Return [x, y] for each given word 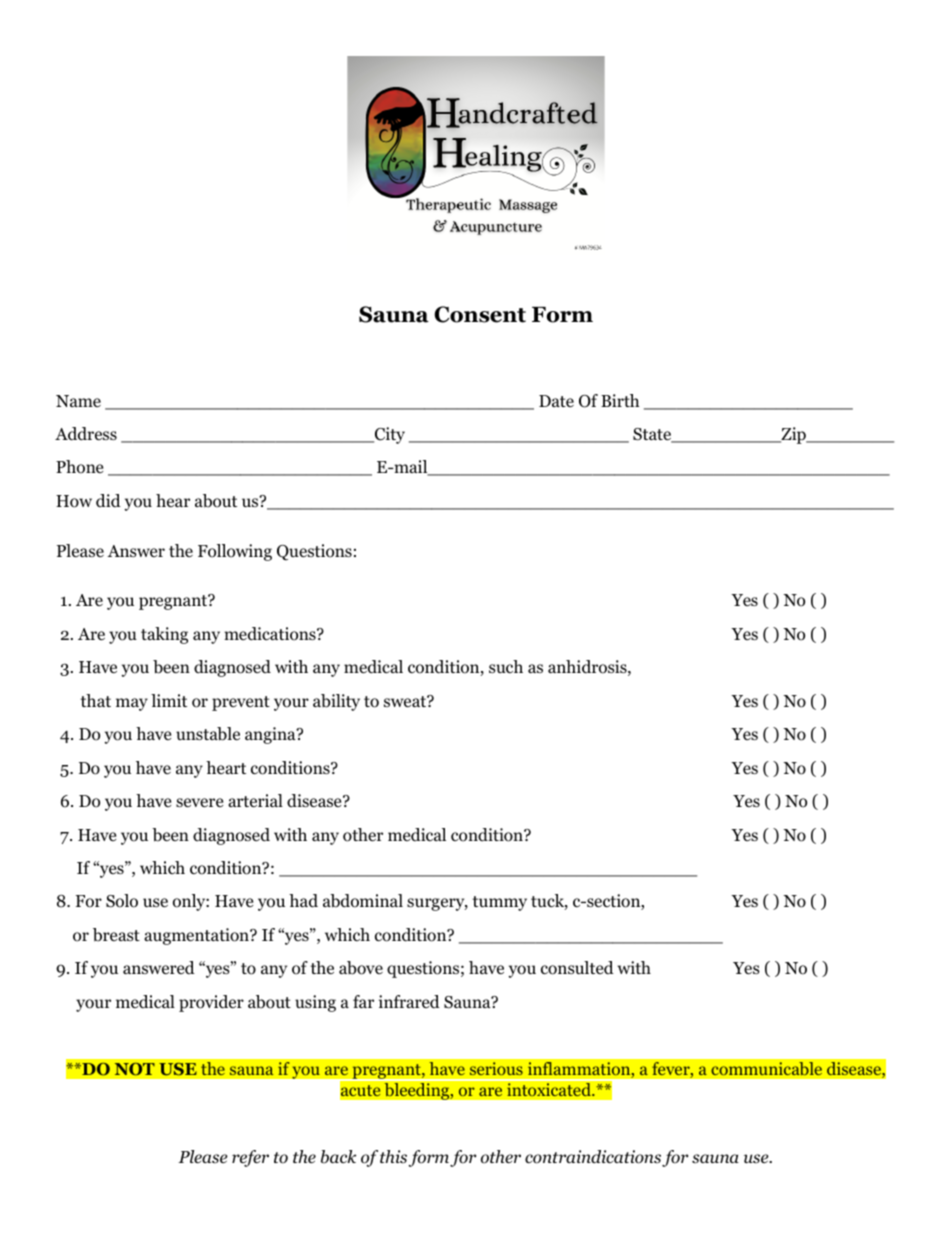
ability [336, 702]
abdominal [363, 901]
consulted [577, 968]
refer [250, 1158]
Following [235, 552]
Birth [620, 400]
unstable [208, 734]
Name [78, 401]
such [506, 666]
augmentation [197, 936]
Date [556, 401]
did [108, 500]
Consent [480, 314]
